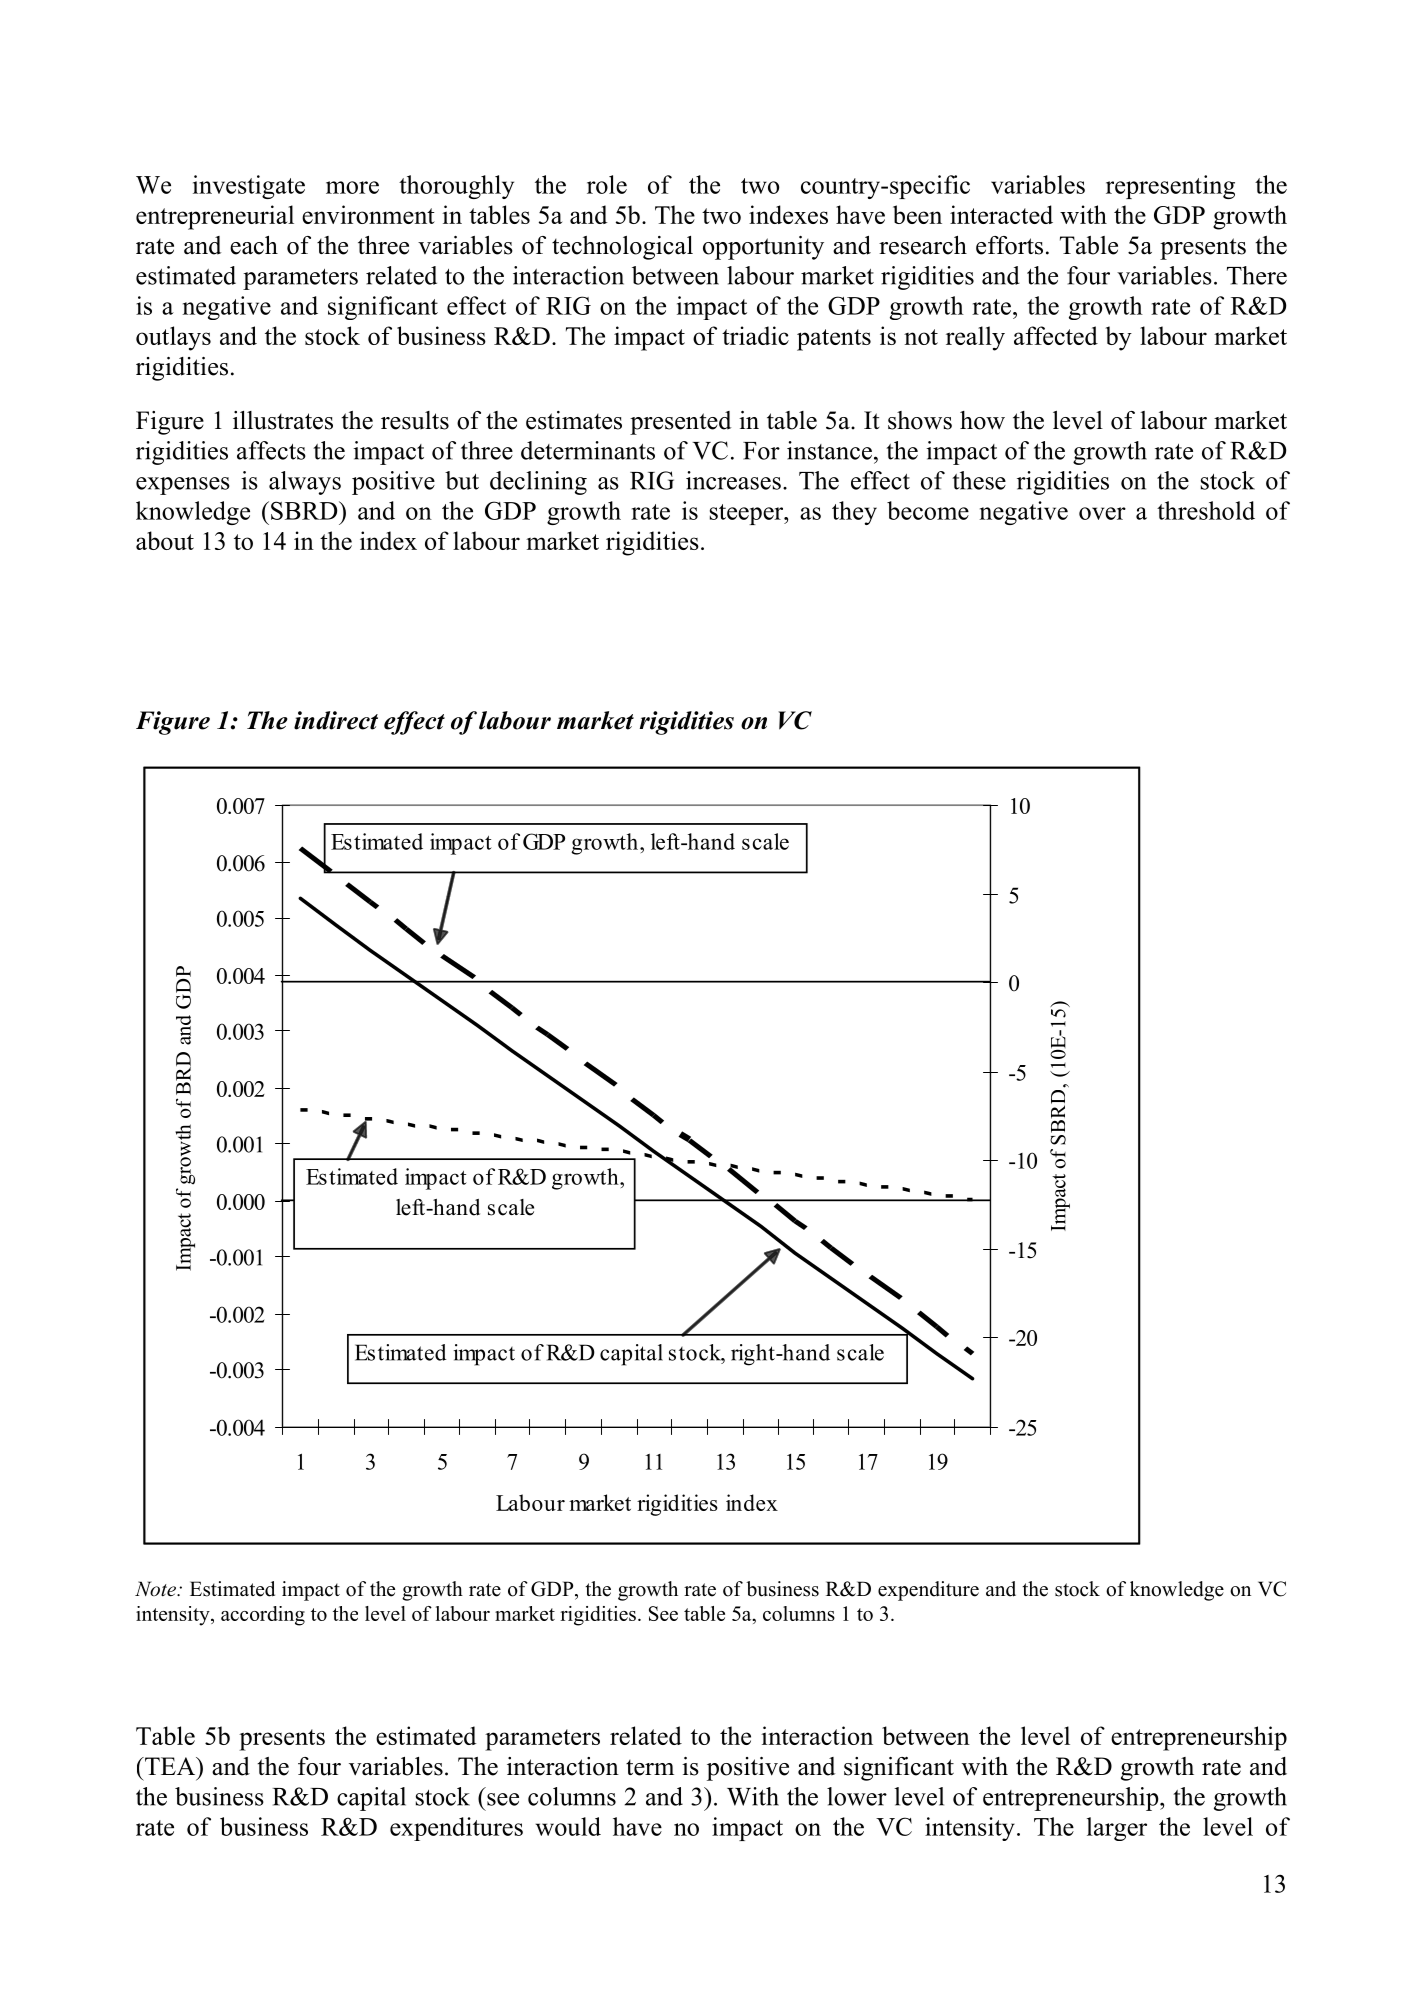  I want to click on indirect, so click(336, 720).
